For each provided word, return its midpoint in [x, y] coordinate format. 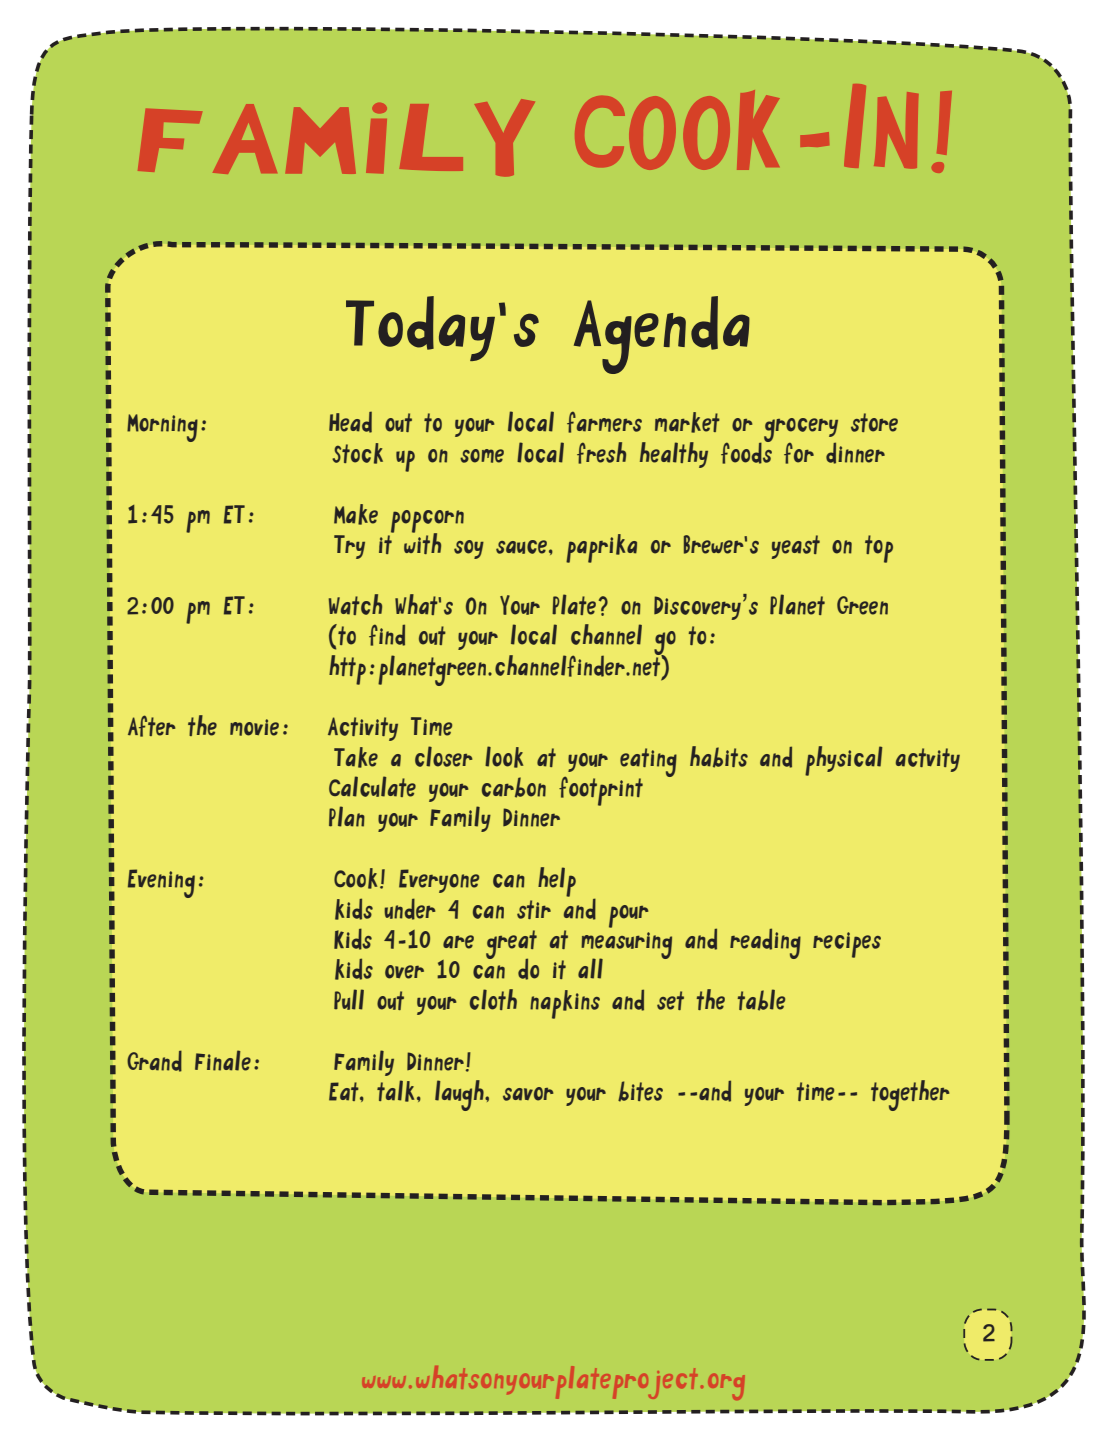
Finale [223, 1060]
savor [528, 1094]
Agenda [662, 335]
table [761, 1000]
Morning [162, 428]
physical [843, 761]
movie [254, 727]
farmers [604, 422]
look [504, 757]
